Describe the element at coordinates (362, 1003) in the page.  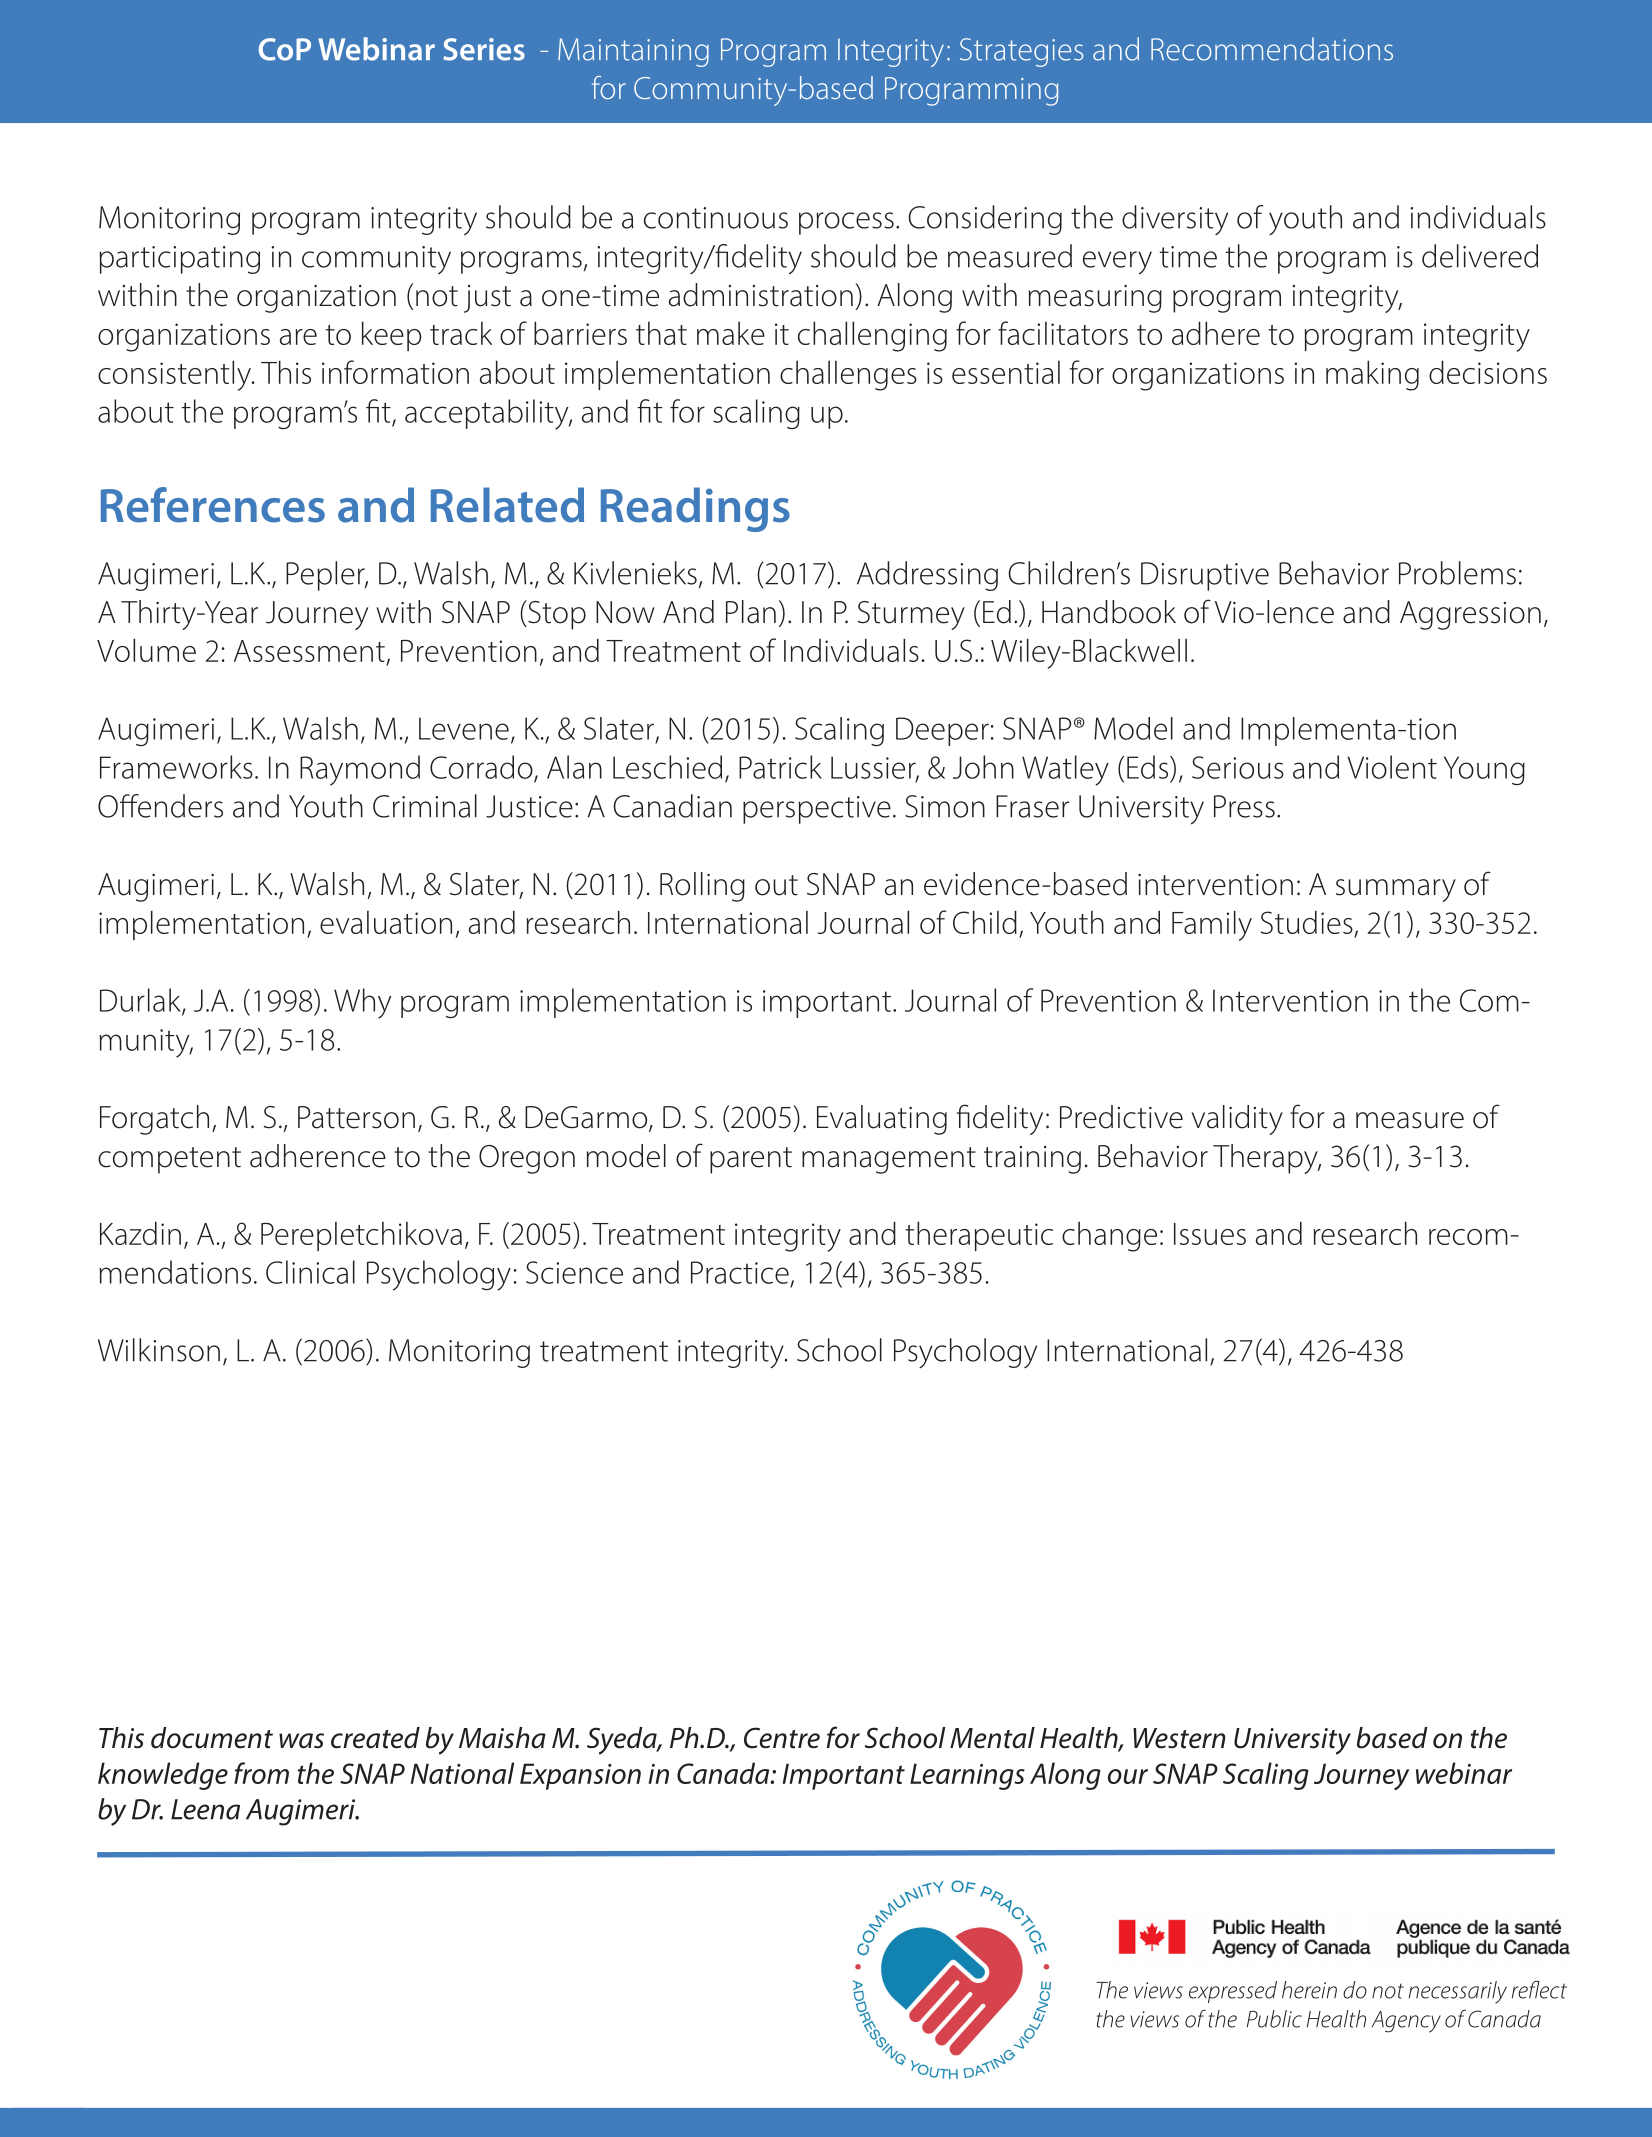
I see `Why` at that location.
